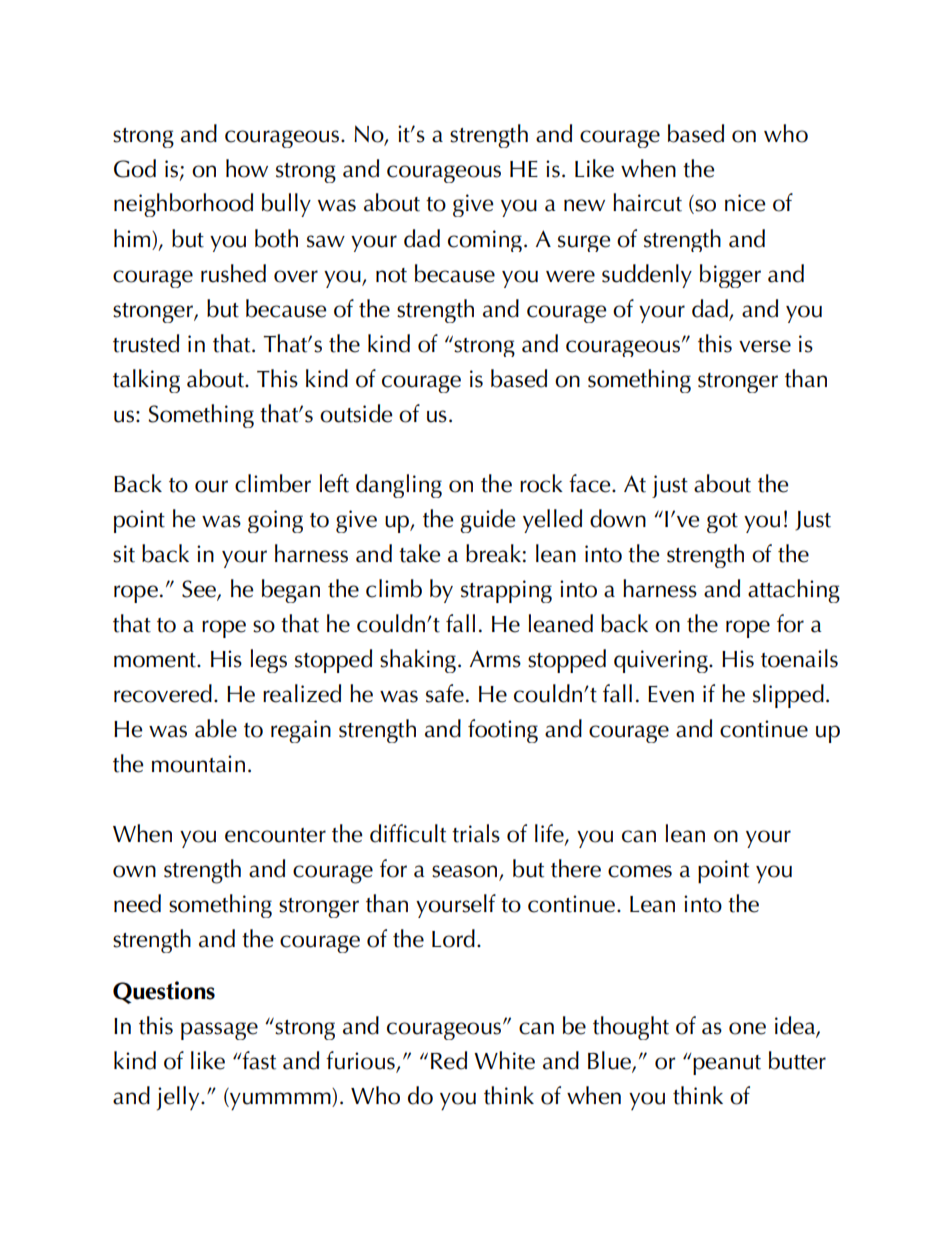 The image size is (952, 1233). Describe the element at coordinates (466, 872) in the page. I see `season` at that location.
